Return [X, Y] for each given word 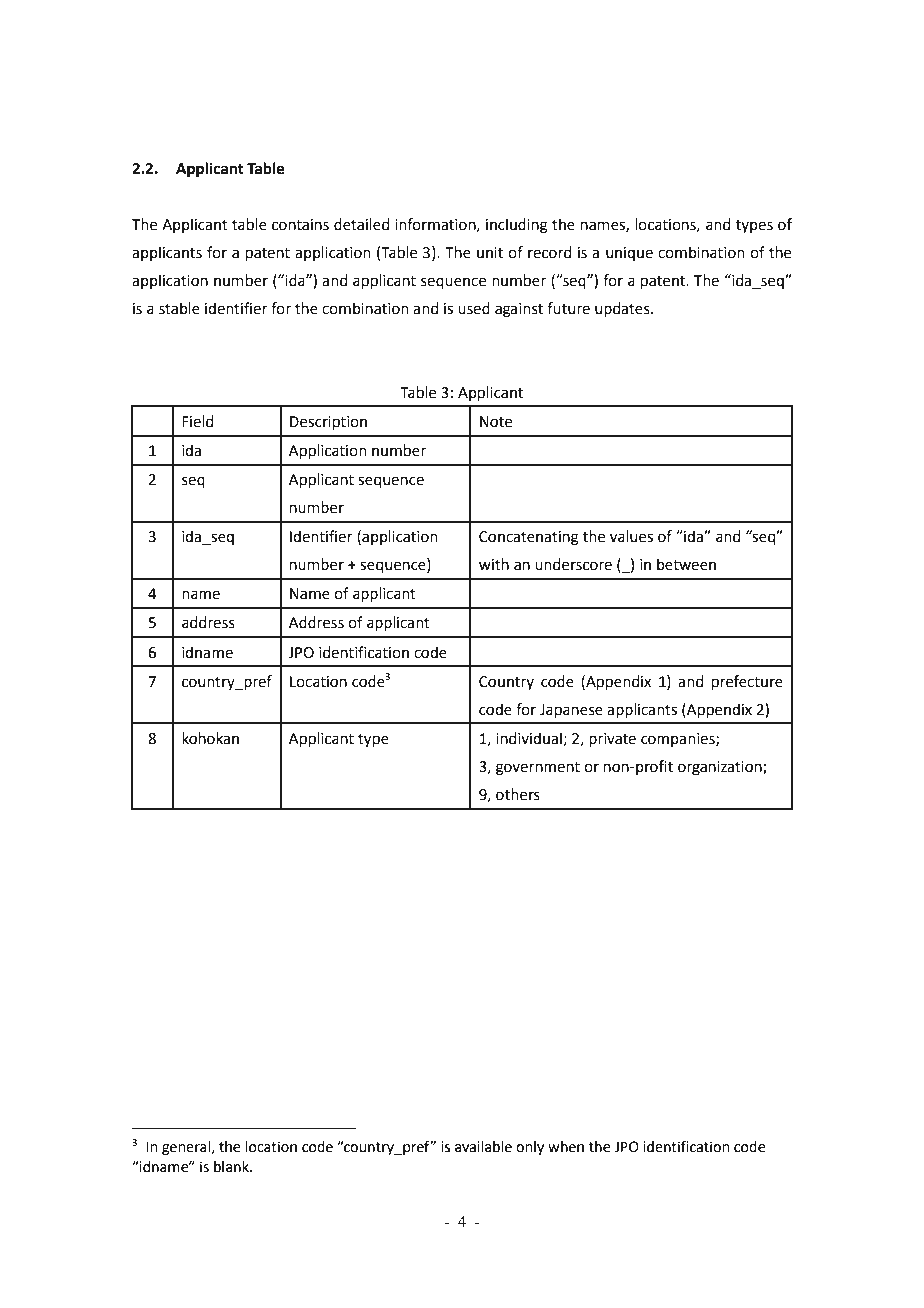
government [538, 769]
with [494, 564]
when [566, 1147]
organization [721, 768]
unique [629, 254]
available [483, 1147]
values [631, 536]
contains [300, 225]
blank [232, 1167]
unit [490, 253]
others [518, 794]
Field [198, 421]
